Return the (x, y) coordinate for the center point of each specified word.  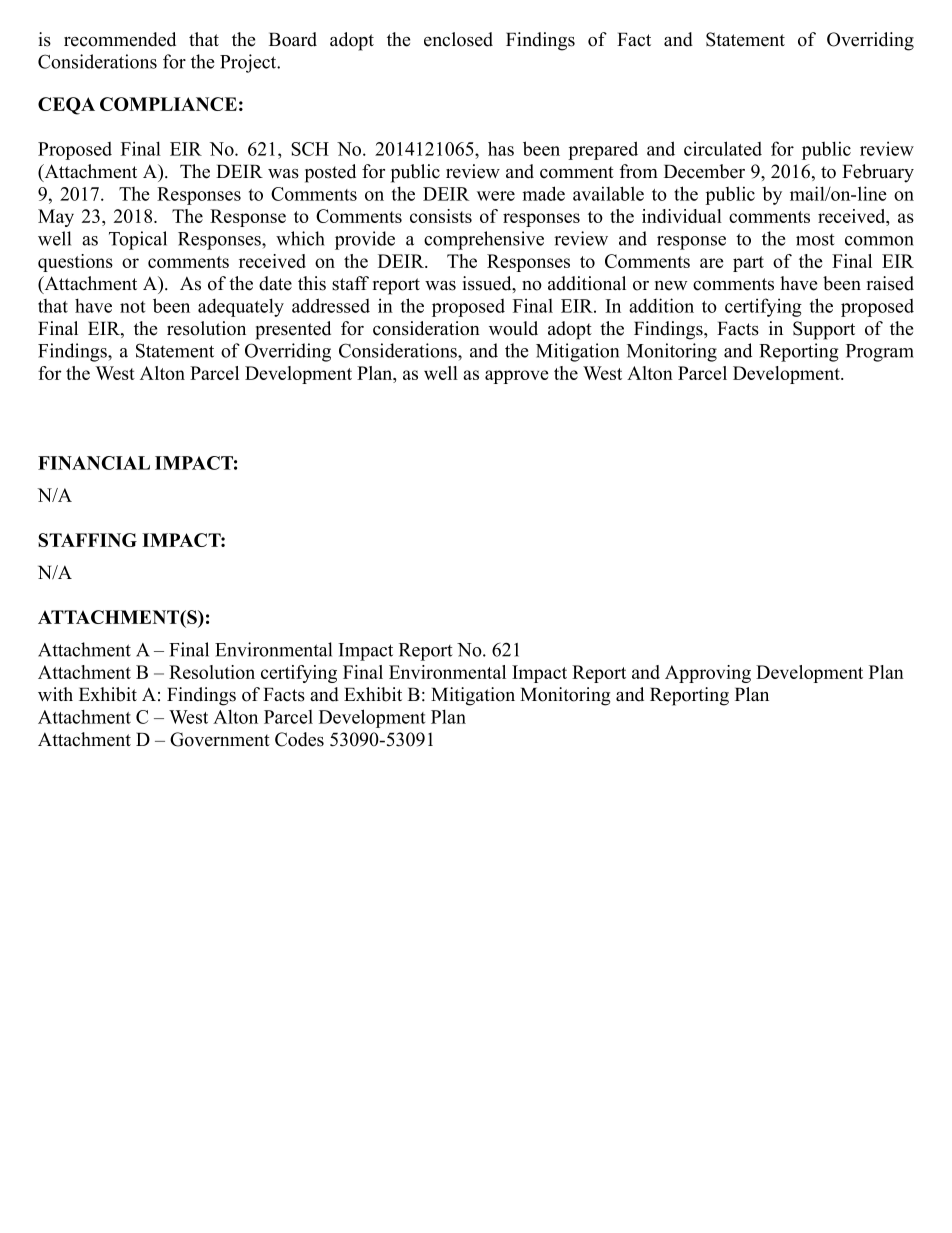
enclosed (458, 39)
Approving (708, 674)
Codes (299, 739)
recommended (120, 39)
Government (220, 739)
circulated (723, 148)
